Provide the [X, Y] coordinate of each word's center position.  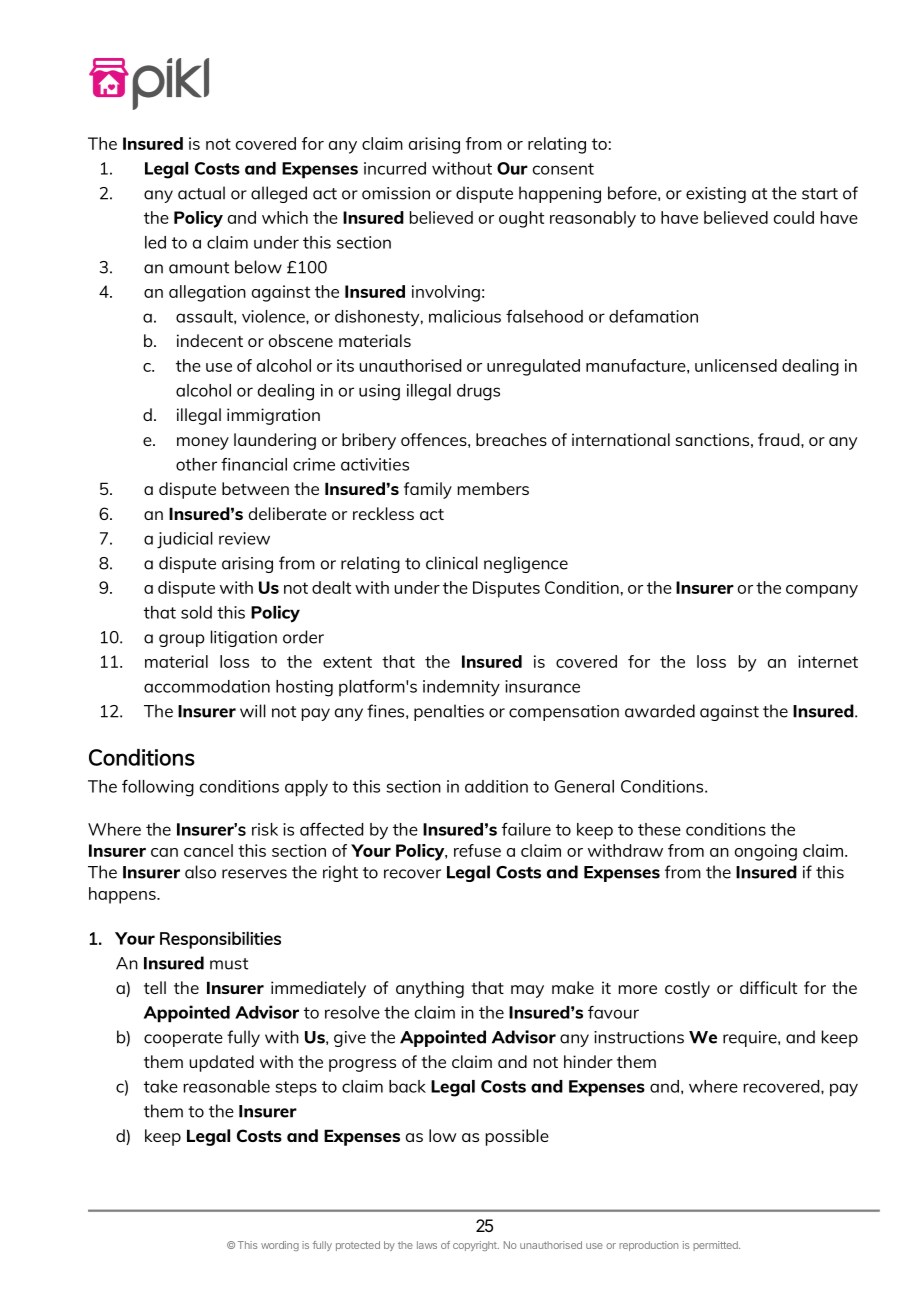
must [229, 964]
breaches [511, 439]
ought [521, 219]
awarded [660, 711]
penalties [449, 712]
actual [201, 193]
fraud [780, 439]
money [203, 443]
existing [716, 195]
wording [280, 1246]
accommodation [207, 686]
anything [430, 989]
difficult [768, 987]
